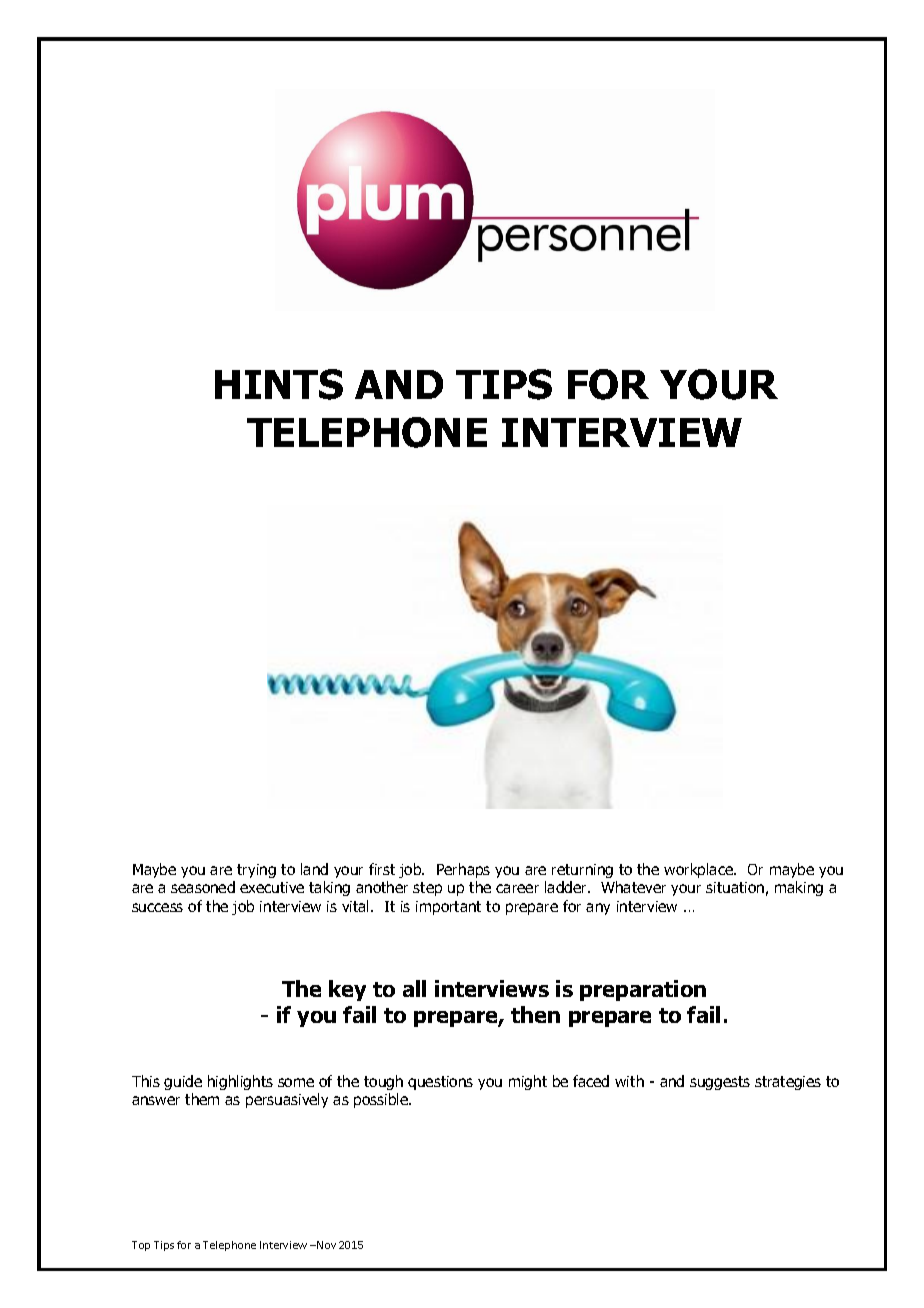 The image size is (924, 1308). Describe the element at coordinates (643, 990) in the document. I see `preparation` at that location.
